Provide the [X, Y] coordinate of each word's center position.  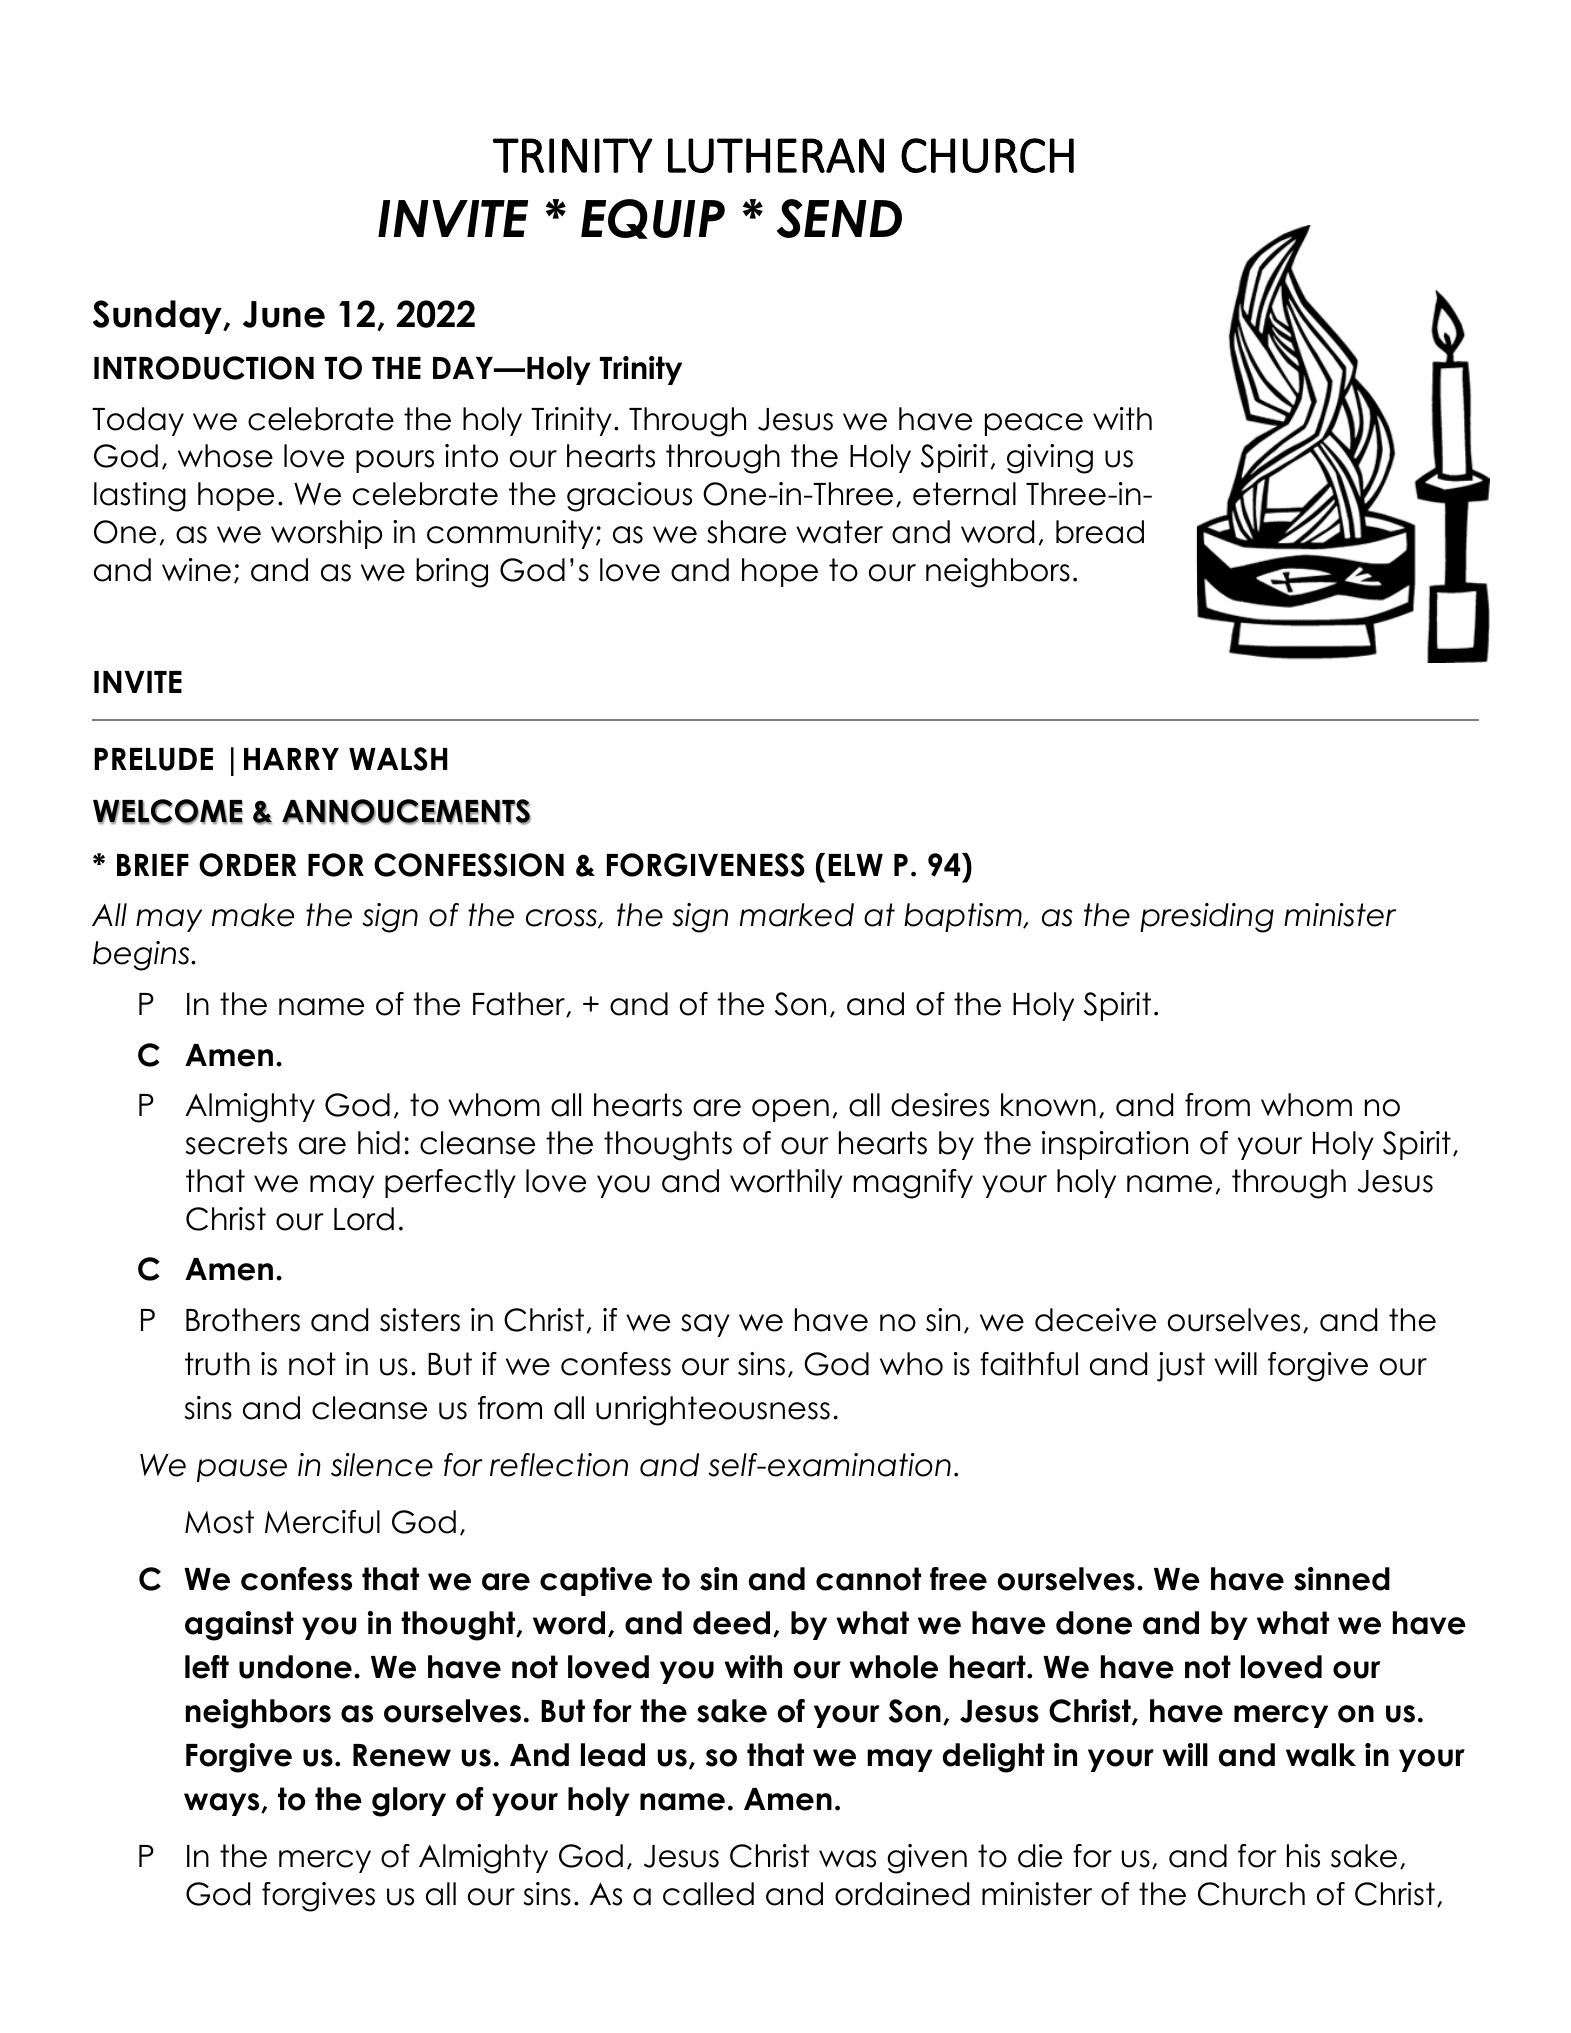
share [746, 532]
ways [223, 1804]
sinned [1342, 1579]
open [790, 1110]
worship [326, 534]
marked [797, 915]
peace [1034, 424]
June [284, 314]
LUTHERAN [776, 155]
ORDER [248, 865]
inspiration [1115, 1145]
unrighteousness [713, 1411]
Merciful [322, 1522]
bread [1100, 532]
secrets [236, 1143]
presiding [1207, 918]
